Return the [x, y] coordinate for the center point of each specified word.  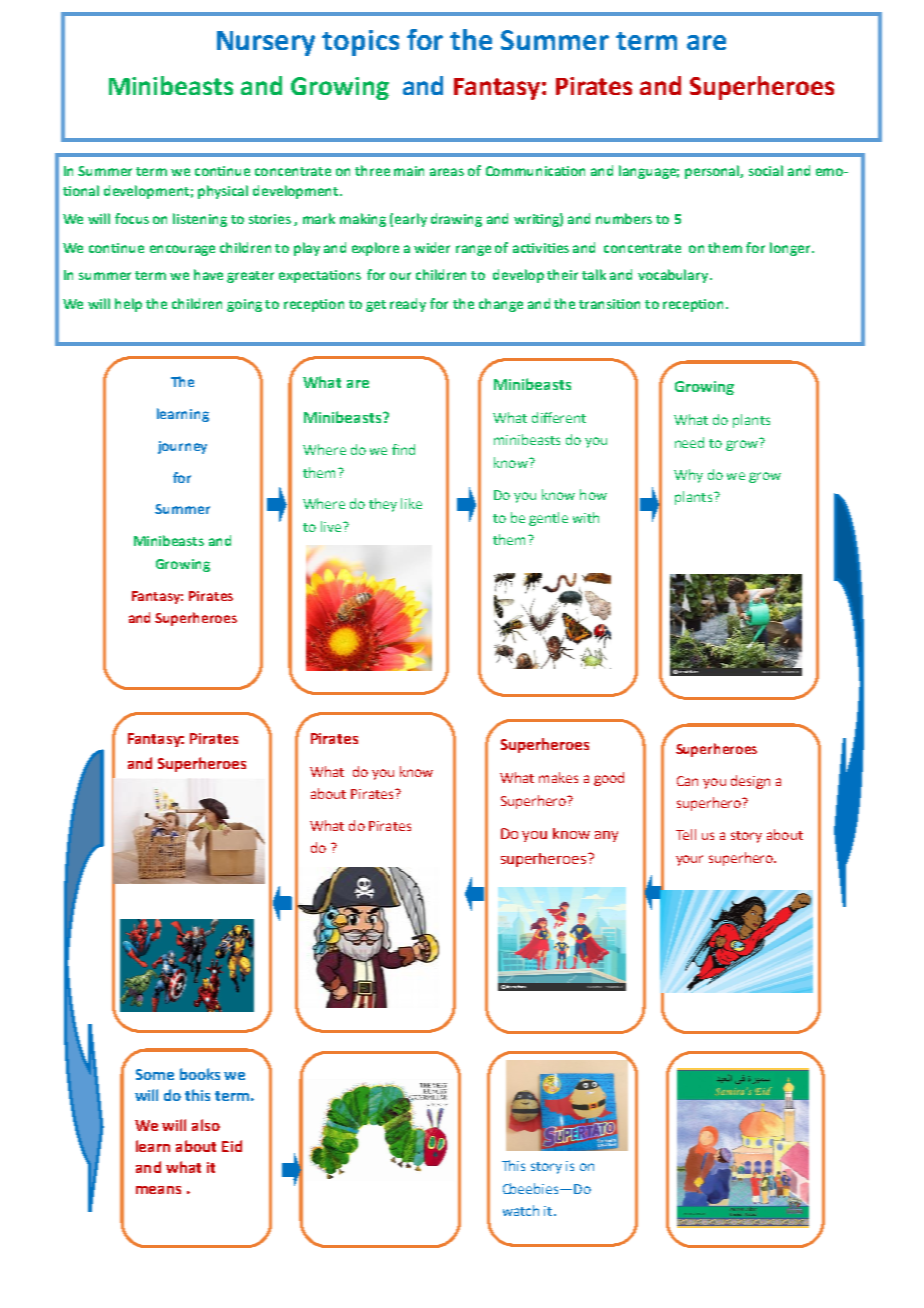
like [411, 503]
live [332, 526]
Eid [232, 1146]
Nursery [266, 43]
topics [360, 43]
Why [688, 476]
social [766, 170]
